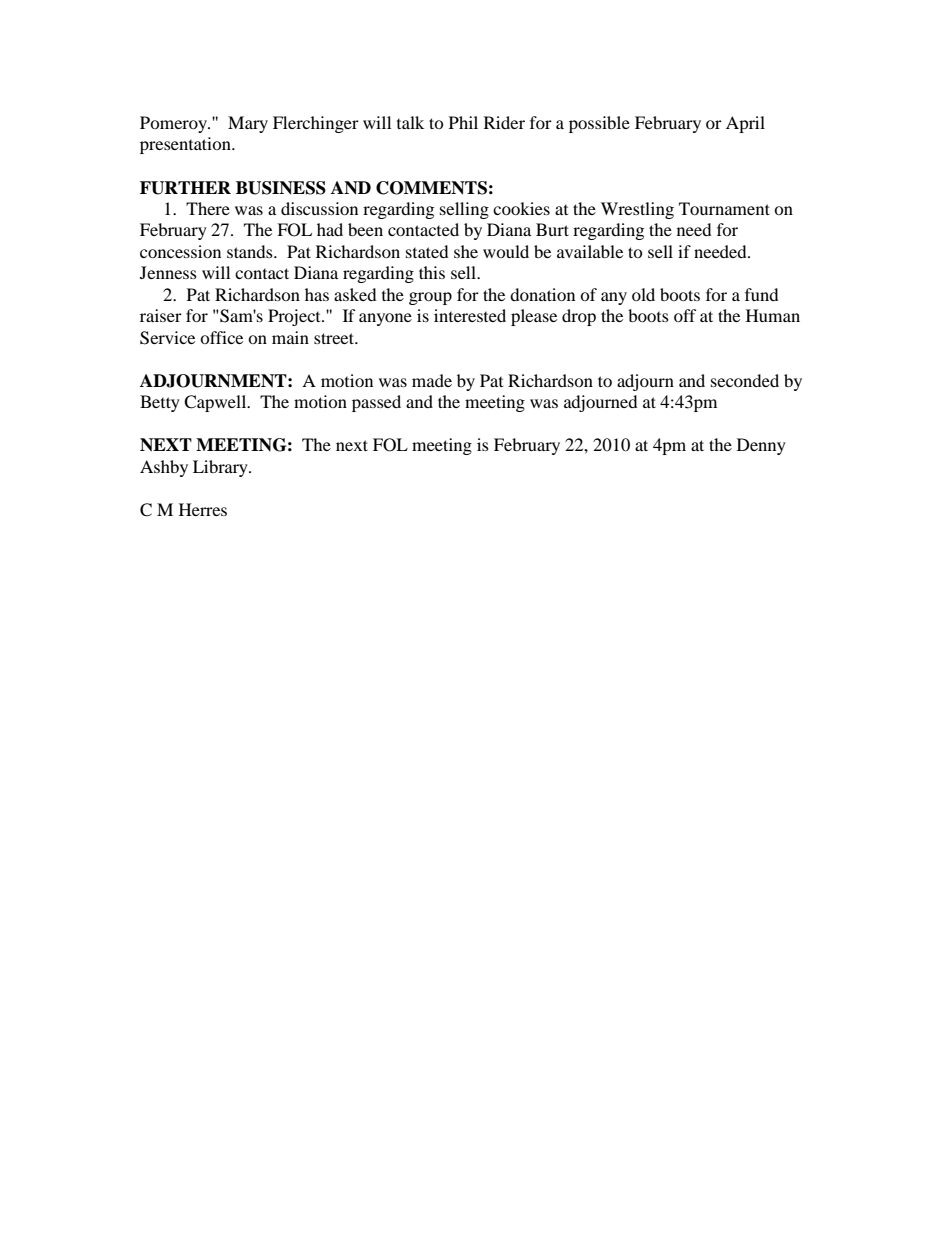 The height and width of the page is (1233, 952). I want to click on has, so click(317, 294).
